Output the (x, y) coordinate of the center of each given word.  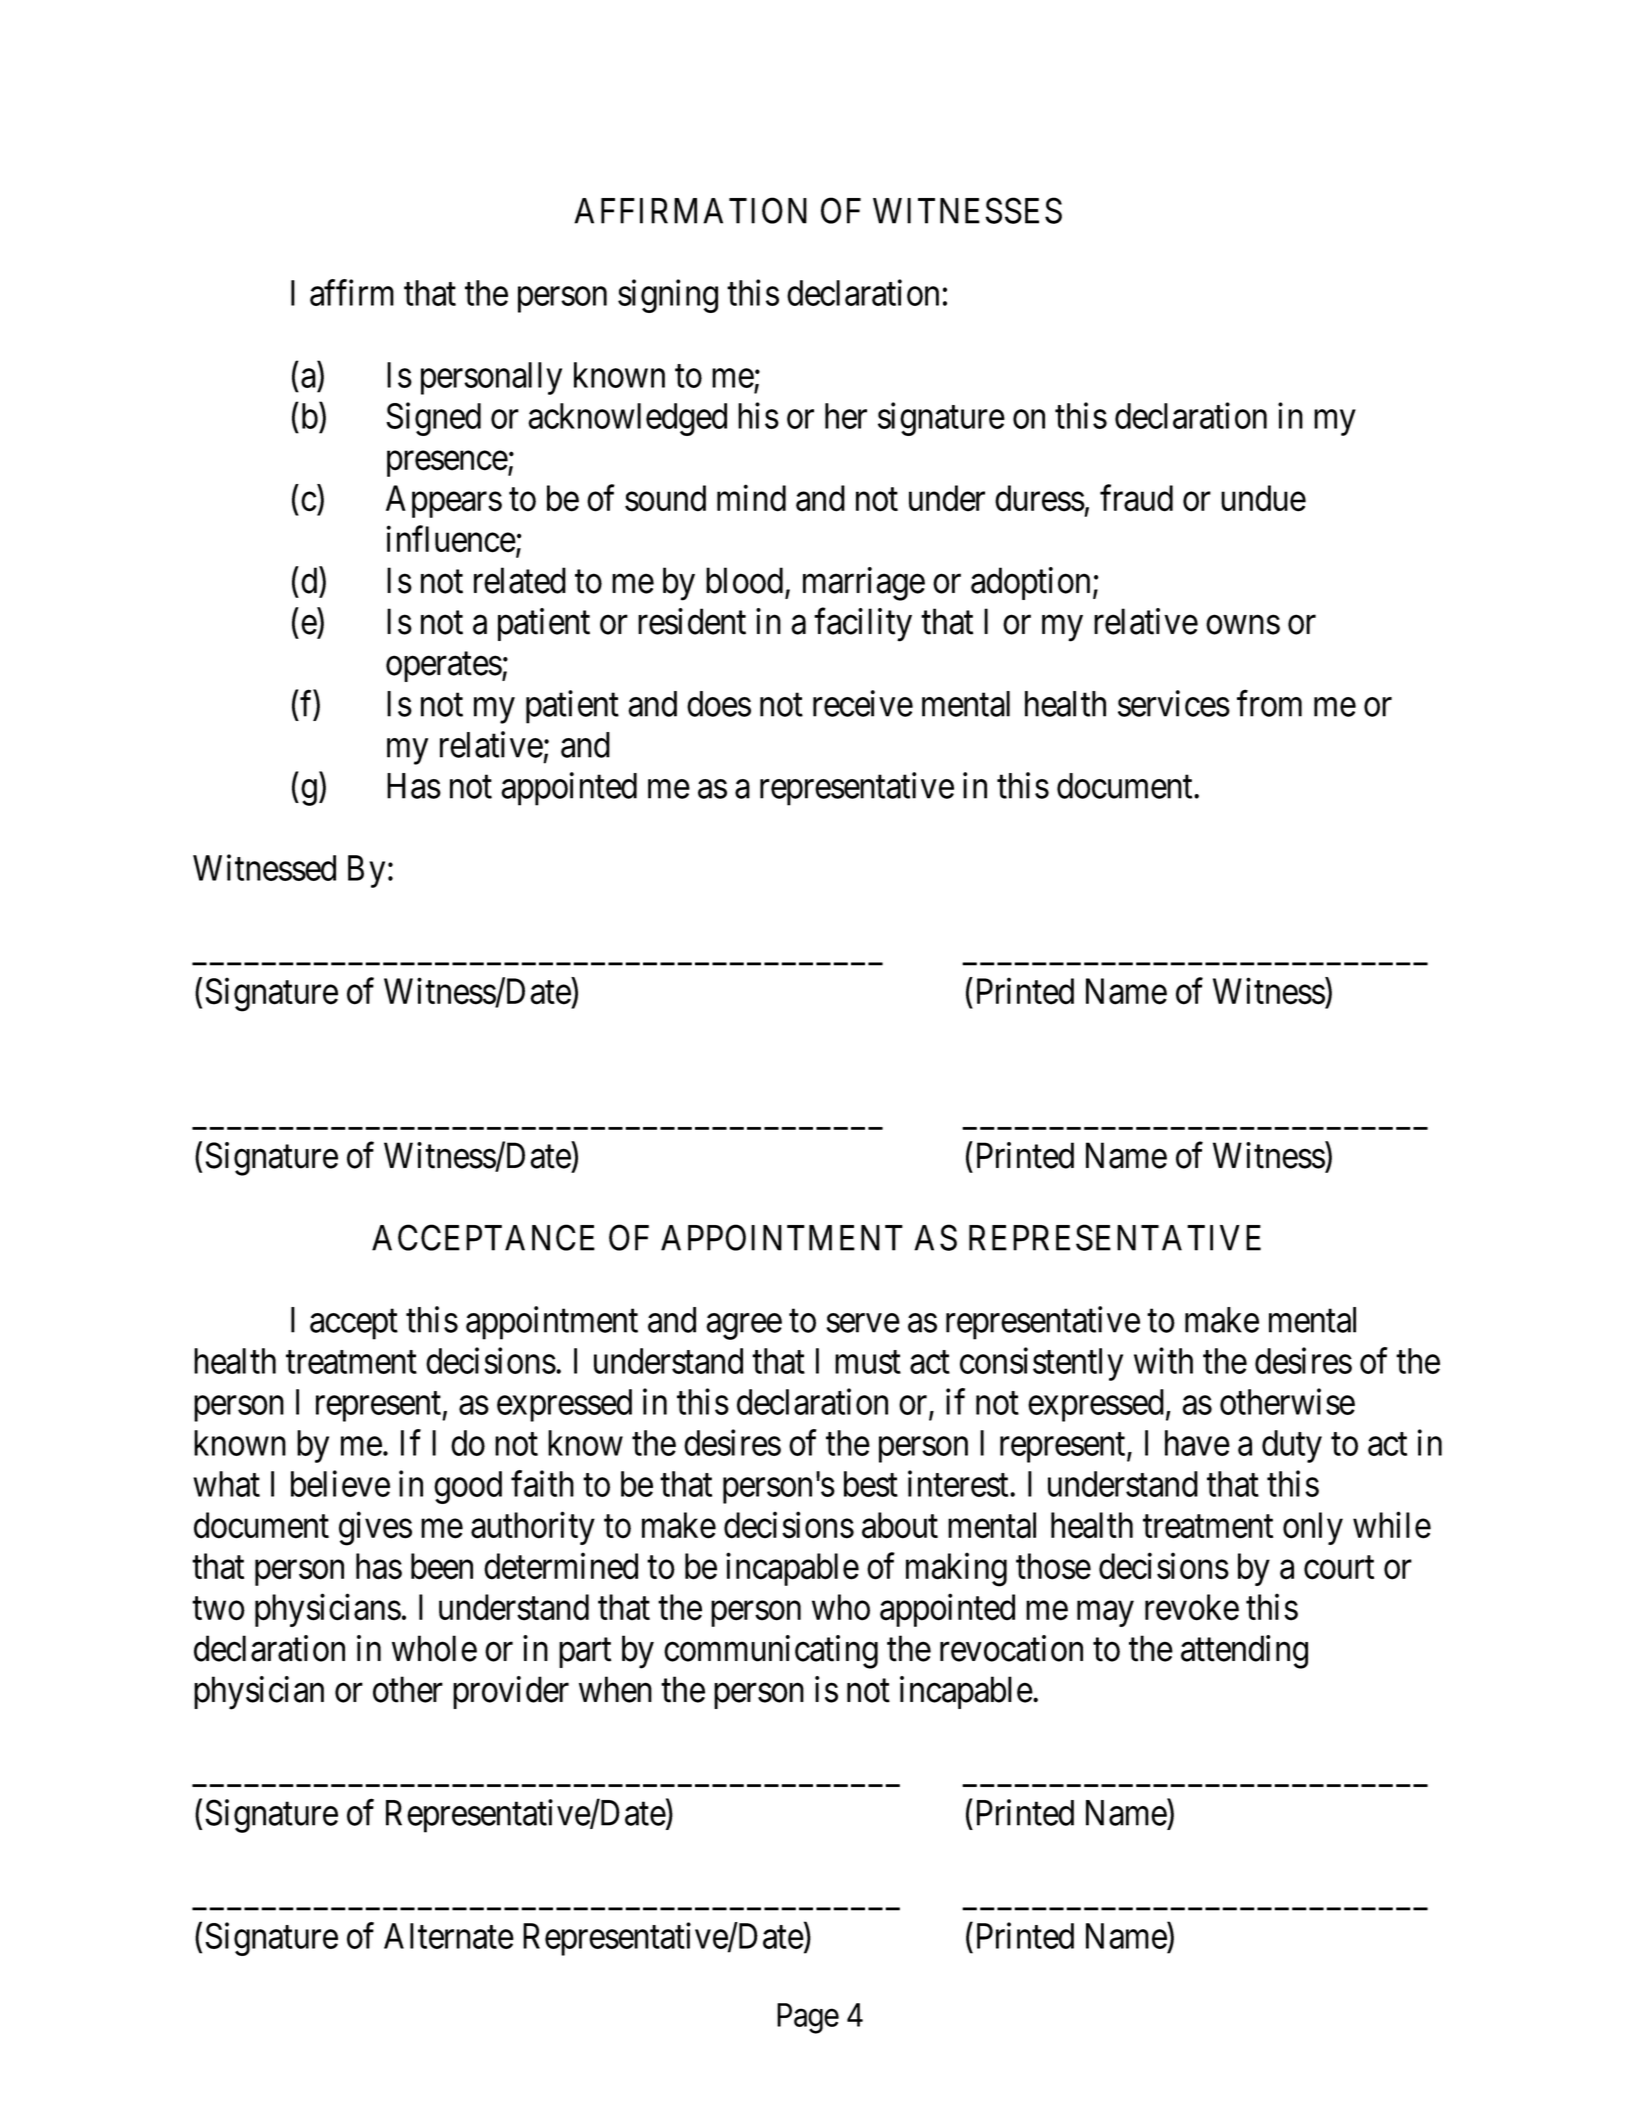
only (1313, 1528)
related (520, 580)
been (442, 1566)
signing (668, 296)
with (1163, 1360)
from (1269, 703)
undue (1263, 498)
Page (808, 2018)
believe (340, 1484)
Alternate (449, 1936)
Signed (433, 419)
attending (1244, 1652)
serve (863, 1323)
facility (863, 625)
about (900, 1525)
